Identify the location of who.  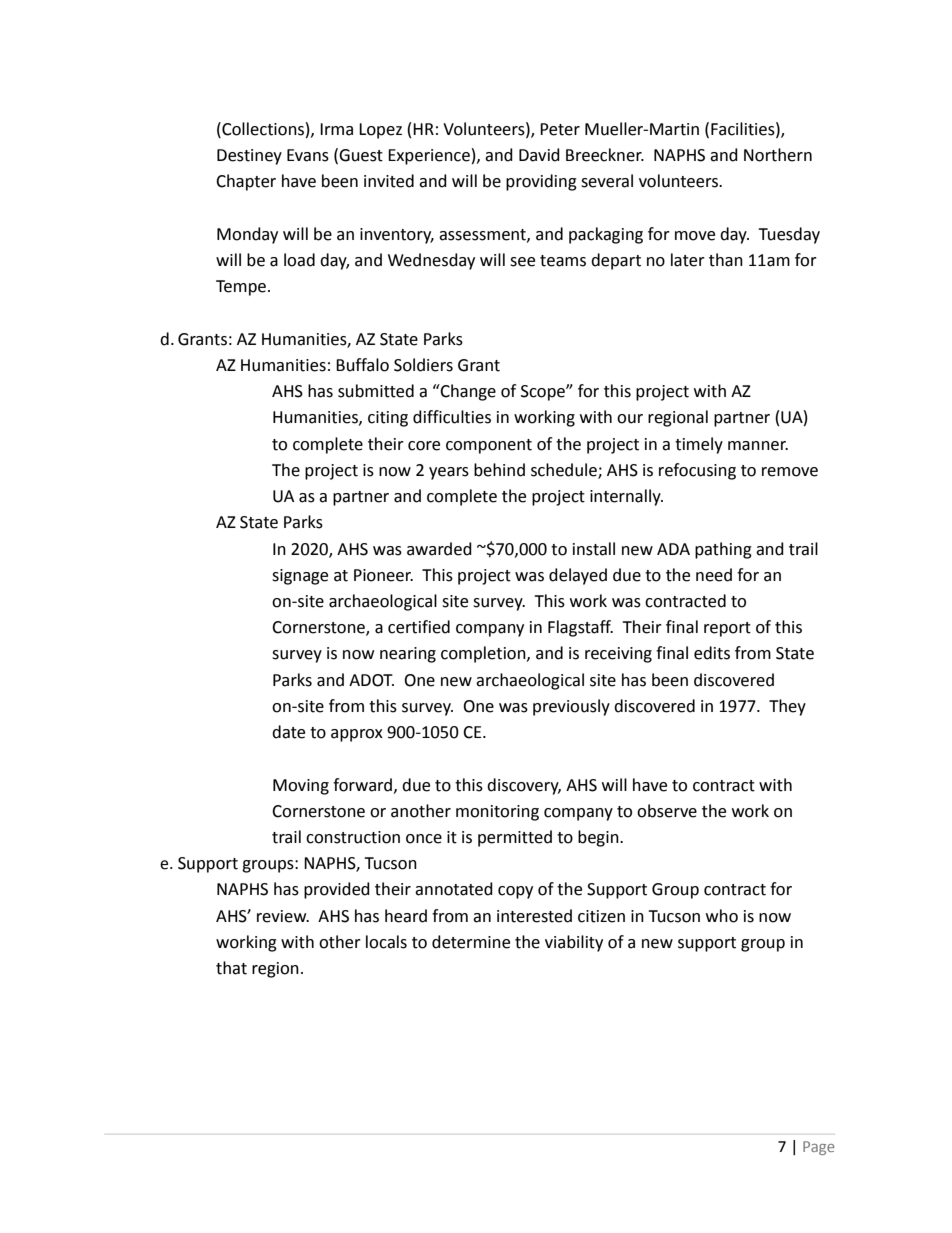
(722, 916).
